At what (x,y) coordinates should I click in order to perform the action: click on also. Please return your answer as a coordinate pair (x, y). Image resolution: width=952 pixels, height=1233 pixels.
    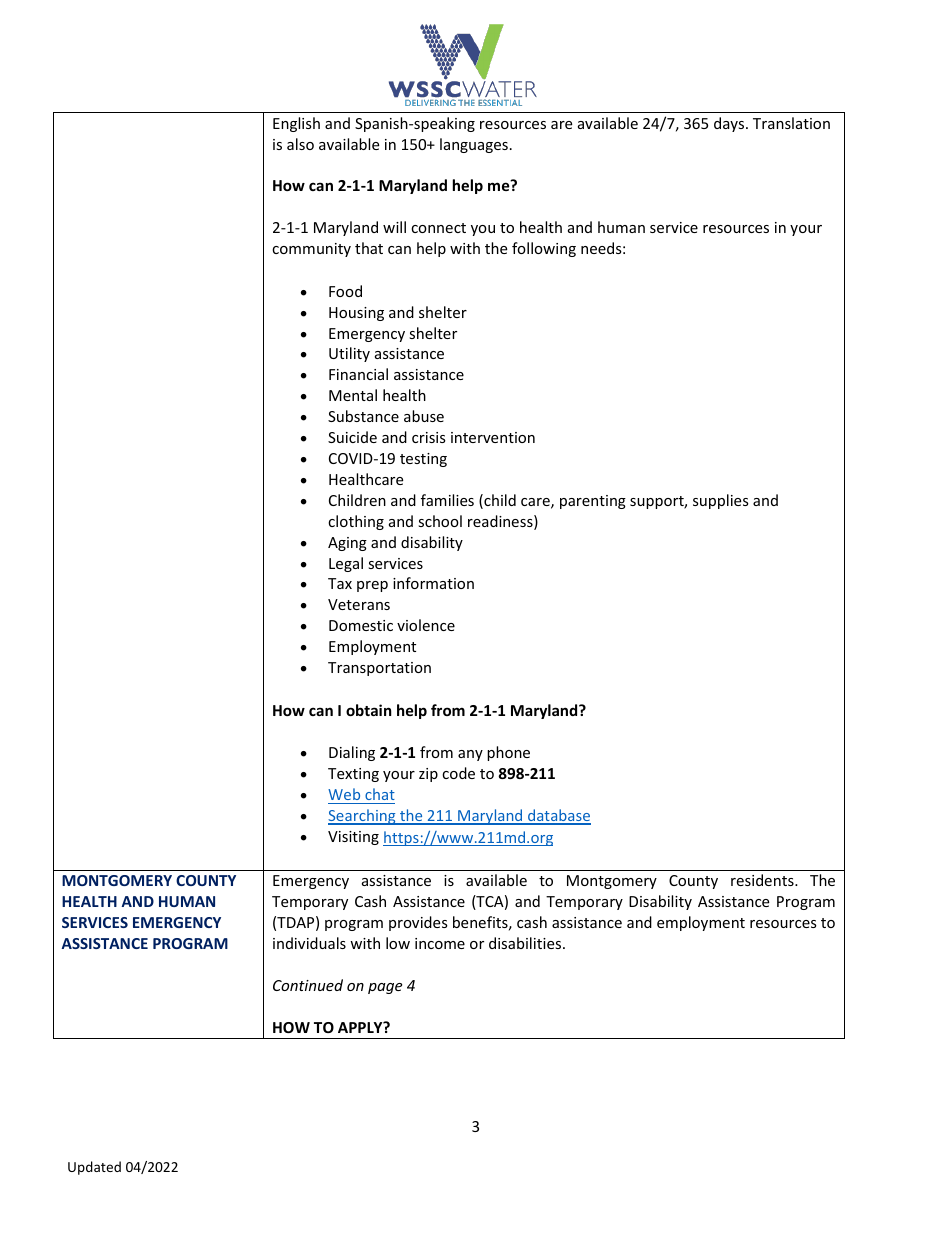
    Looking at the image, I should click on (300, 144).
